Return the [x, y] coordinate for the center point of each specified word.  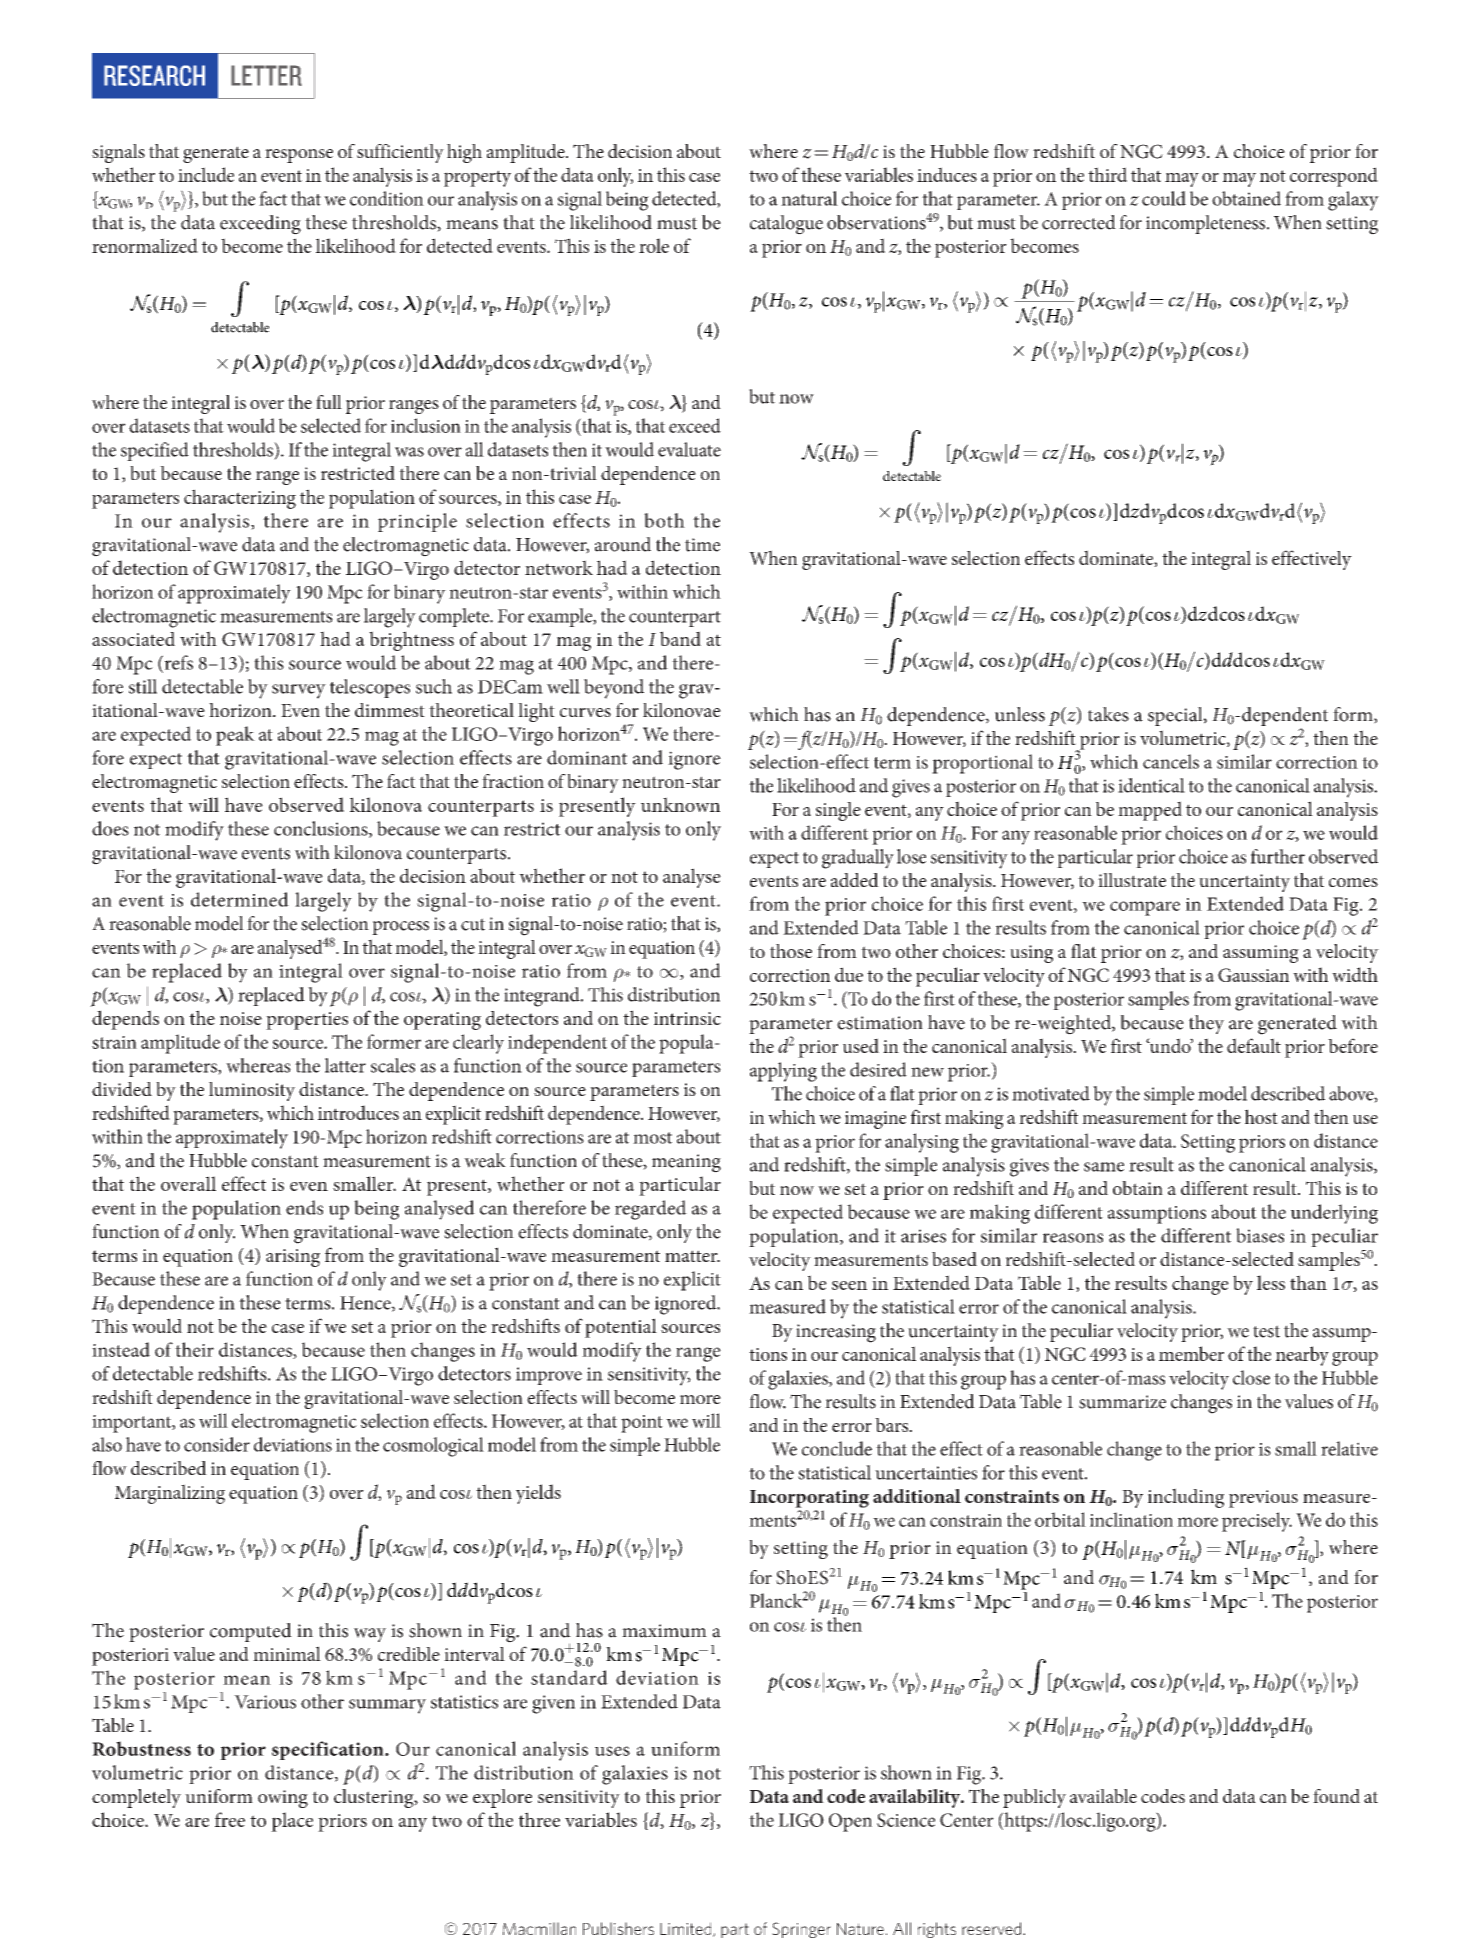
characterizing [240, 499]
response [299, 156]
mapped [1150, 811]
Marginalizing [170, 1494]
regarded [651, 1210]
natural [809, 198]
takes [1108, 714]
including [1186, 1498]
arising [293, 1258]
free [230, 1819]
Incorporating [809, 1499]
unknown [680, 804]
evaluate [689, 449]
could [1164, 198]
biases [1260, 1235]
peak [235, 736]
